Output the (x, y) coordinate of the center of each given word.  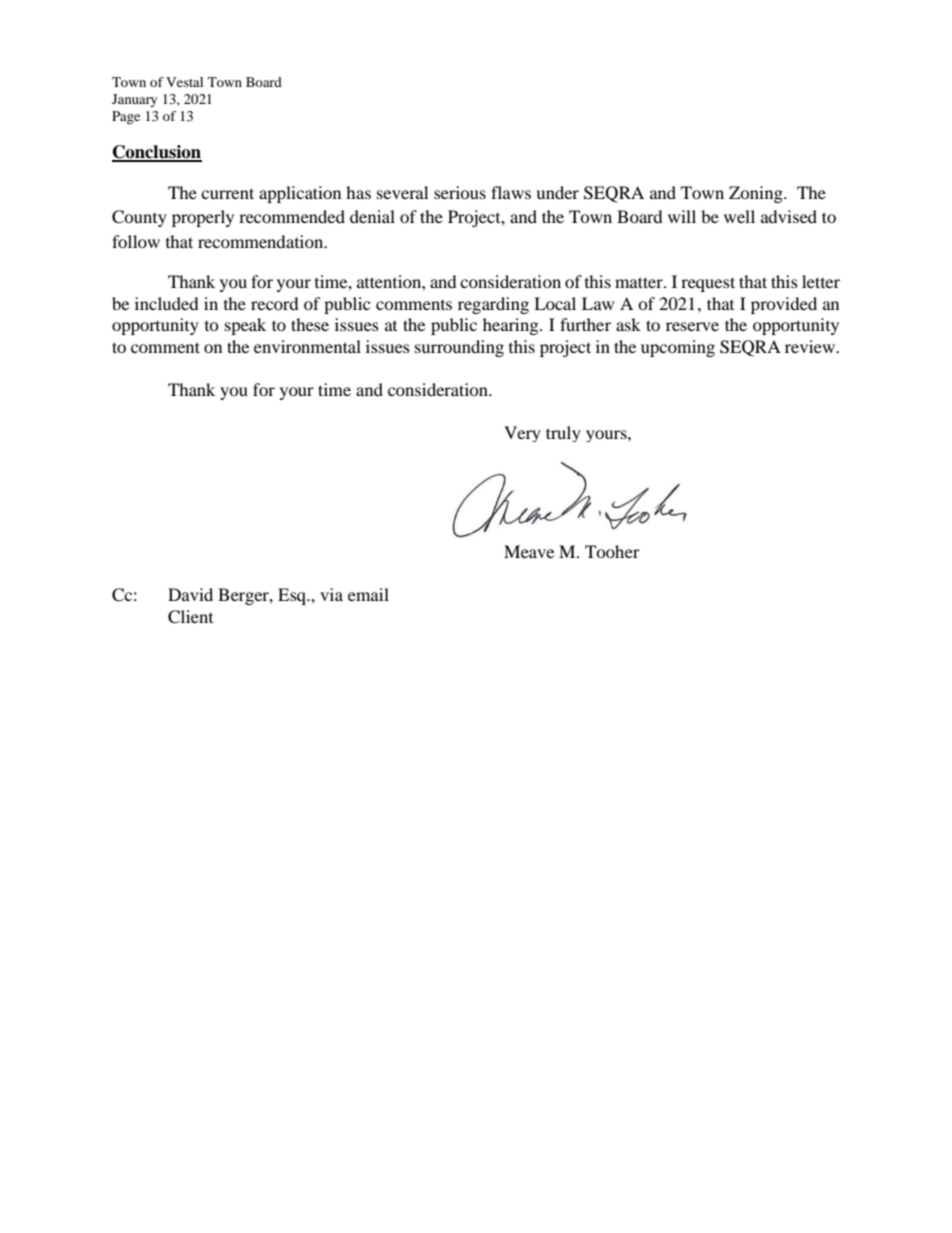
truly (563, 434)
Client (190, 617)
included (167, 303)
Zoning (757, 194)
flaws (511, 192)
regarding (493, 305)
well (739, 216)
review (811, 346)
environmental (307, 346)
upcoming (678, 348)
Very (522, 434)
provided (784, 305)
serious (460, 192)
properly (203, 218)
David (190, 594)
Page (126, 118)
